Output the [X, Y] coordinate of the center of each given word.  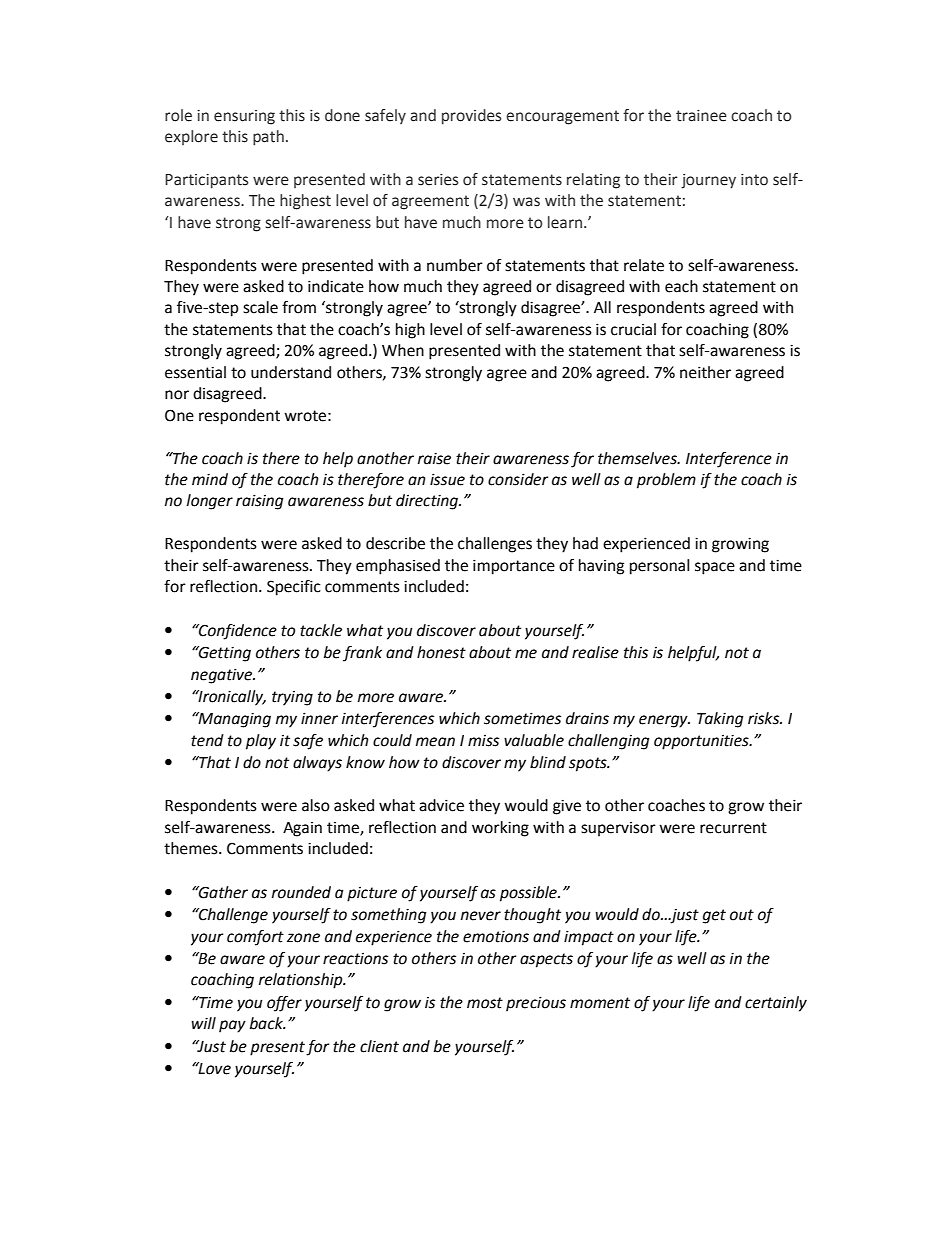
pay [232, 1026]
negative [223, 676]
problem [666, 481]
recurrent [733, 828]
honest [441, 652]
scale [260, 307]
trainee [701, 116]
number [455, 265]
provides [471, 117]
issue [447, 479]
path [268, 138]
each [681, 286]
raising [260, 502]
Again [302, 829]
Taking [720, 720]
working [500, 829]
